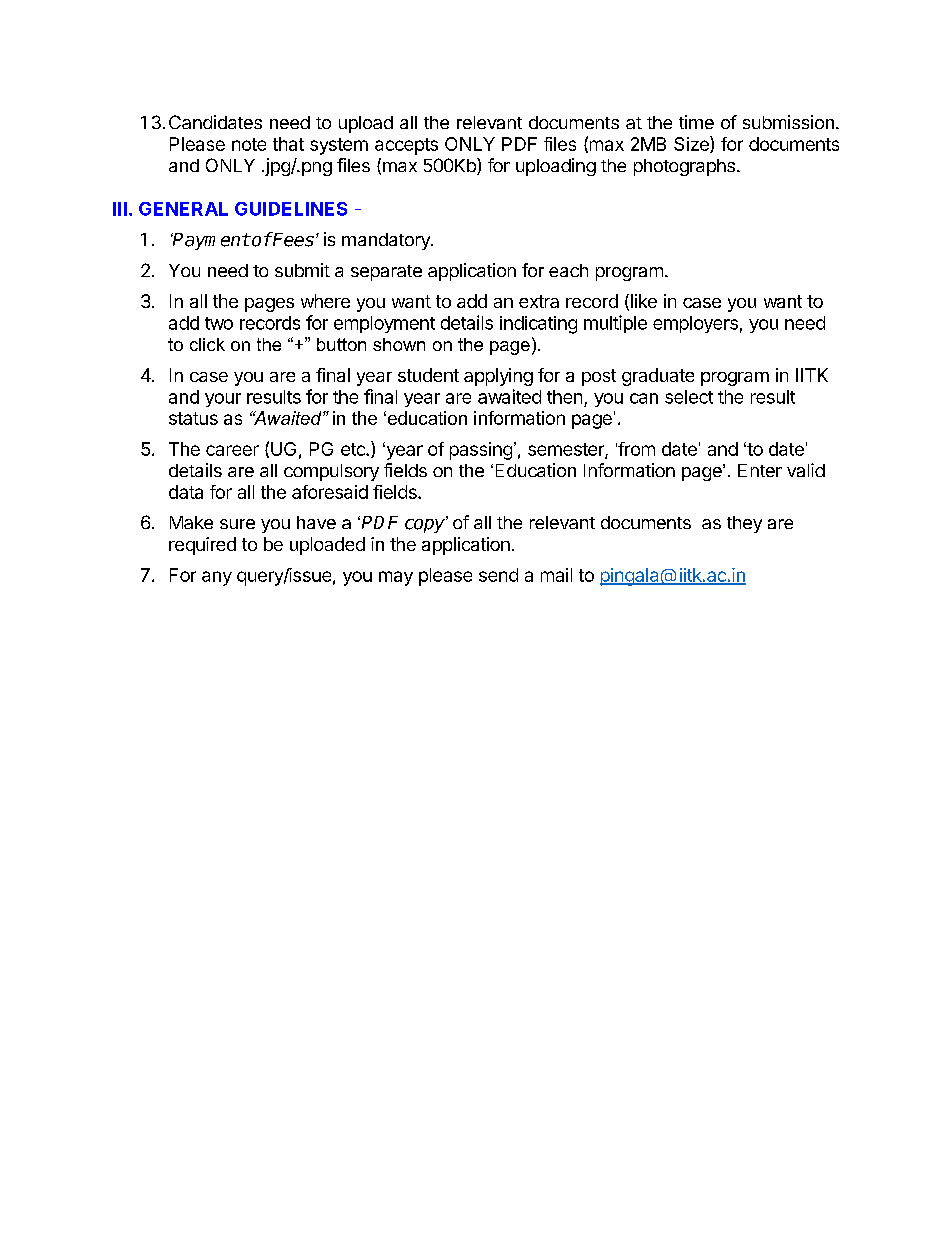 The image size is (952, 1233). What do you see at coordinates (498, 575) in the screenshot?
I see `send` at bounding box center [498, 575].
